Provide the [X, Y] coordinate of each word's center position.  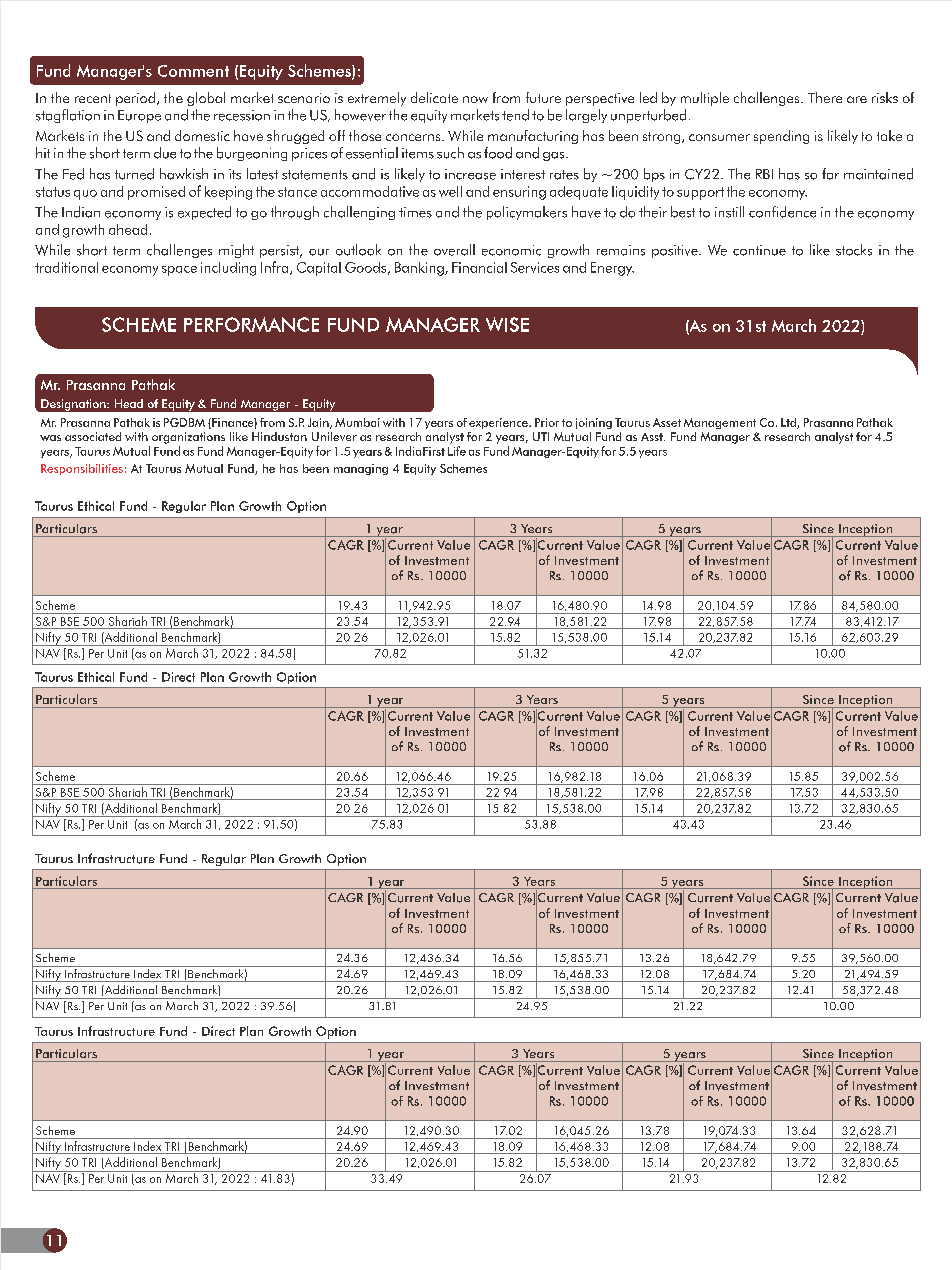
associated [93, 436]
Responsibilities [82, 469]
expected [204, 213]
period [135, 99]
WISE [507, 324]
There [825, 97]
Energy [612, 269]
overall [454, 250]
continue [759, 250]
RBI [764, 174]
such [450, 153]
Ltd [789, 423]
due [165, 153]
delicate [434, 97]
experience [499, 423]
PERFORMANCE [251, 324]
